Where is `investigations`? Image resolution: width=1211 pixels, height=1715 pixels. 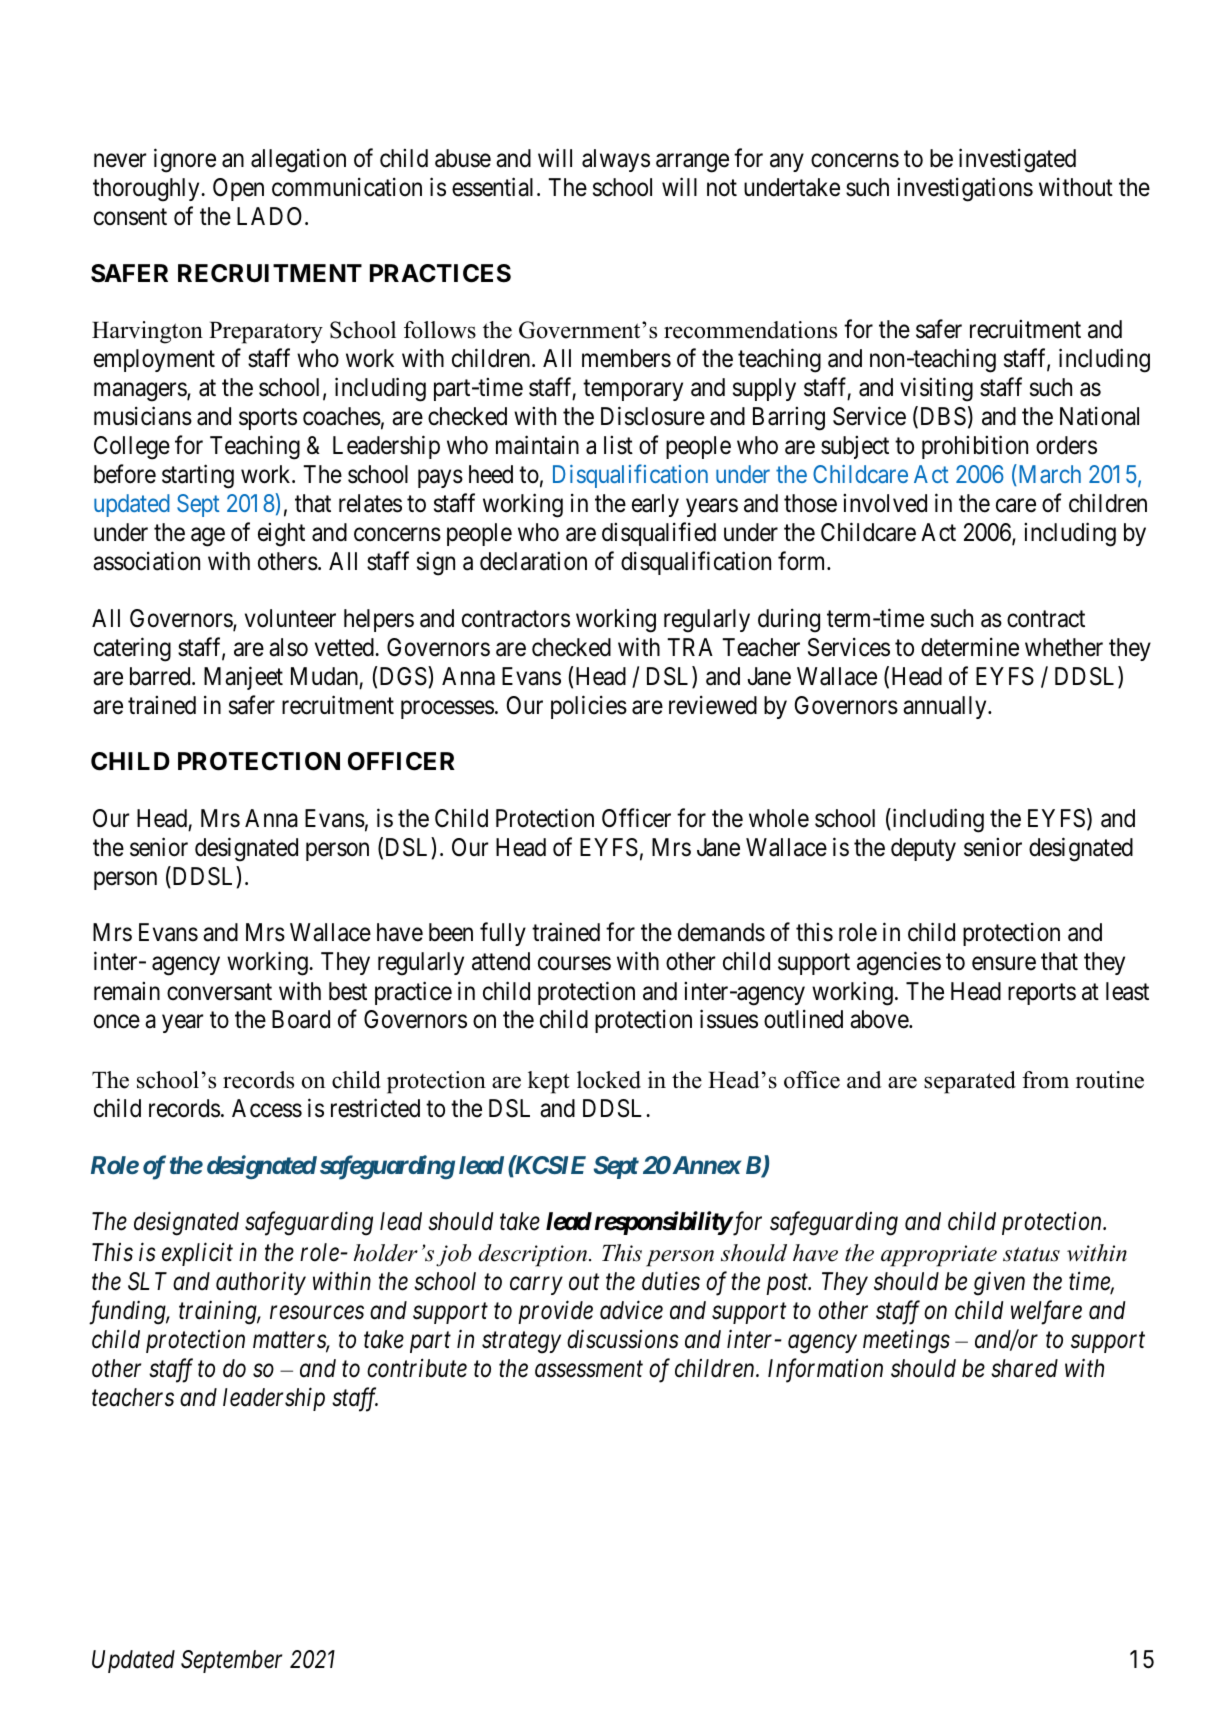 investigations is located at coordinates (965, 189).
